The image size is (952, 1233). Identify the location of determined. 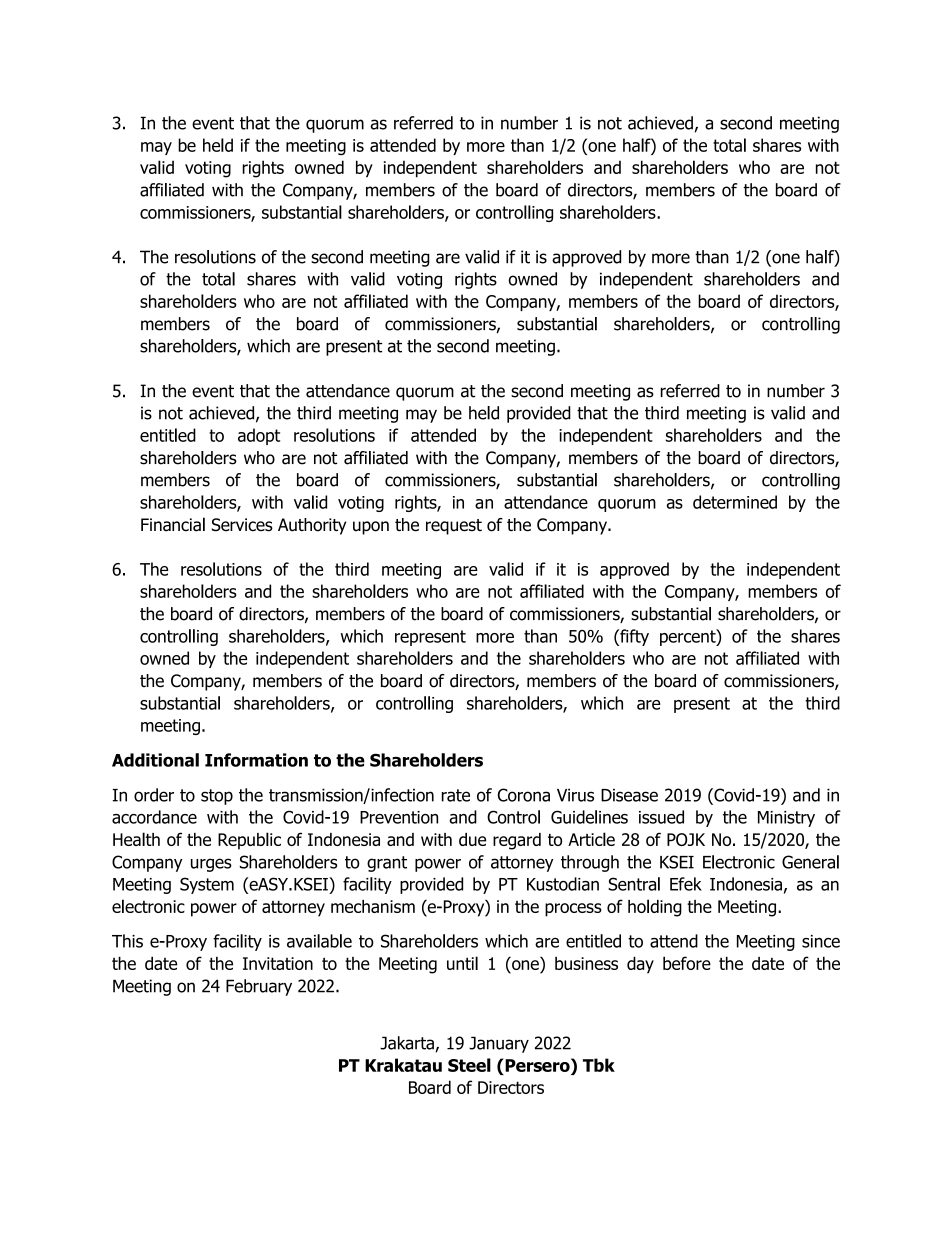
(735, 502).
